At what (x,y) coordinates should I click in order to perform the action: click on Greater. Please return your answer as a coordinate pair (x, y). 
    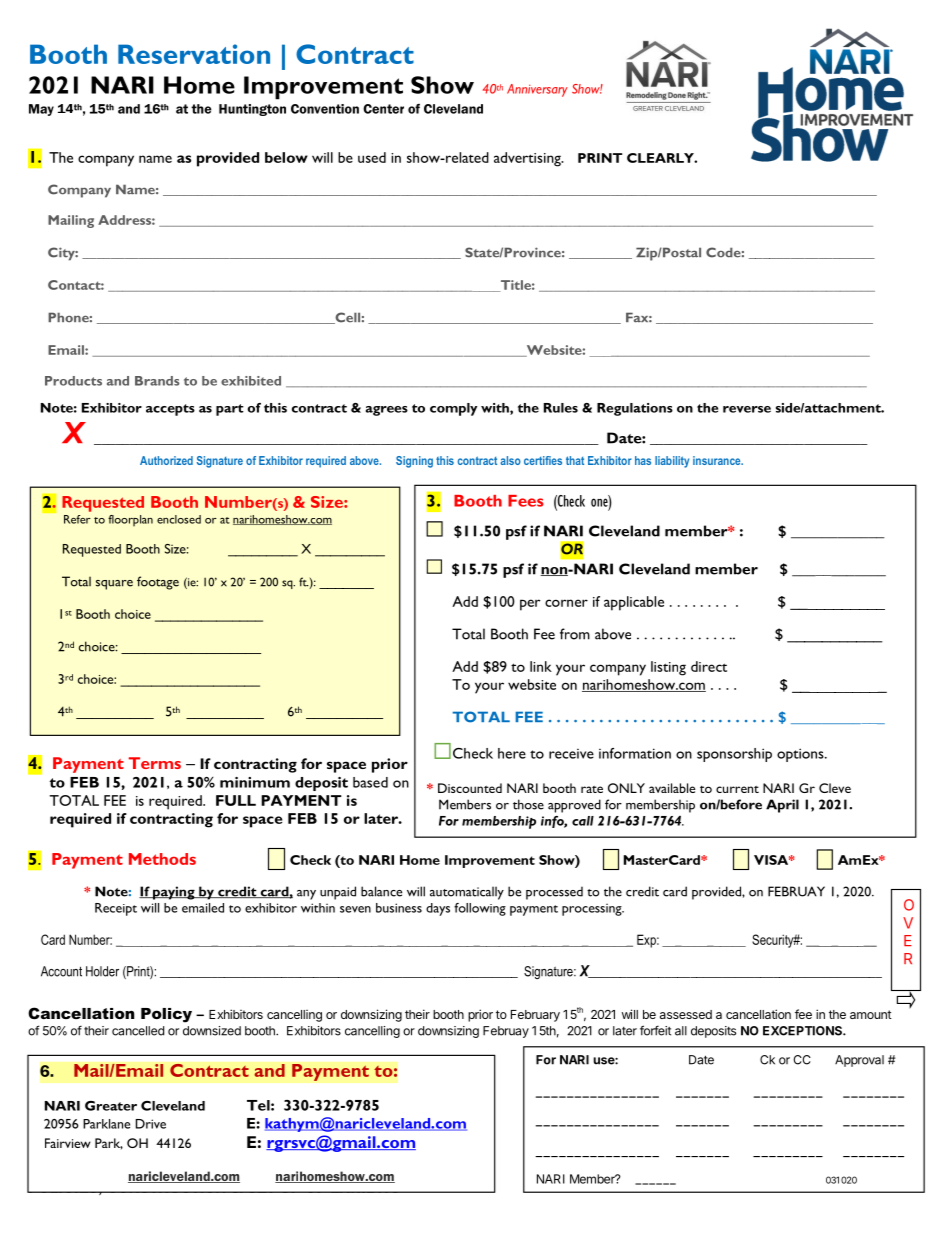
    Looking at the image, I should click on (111, 1106).
